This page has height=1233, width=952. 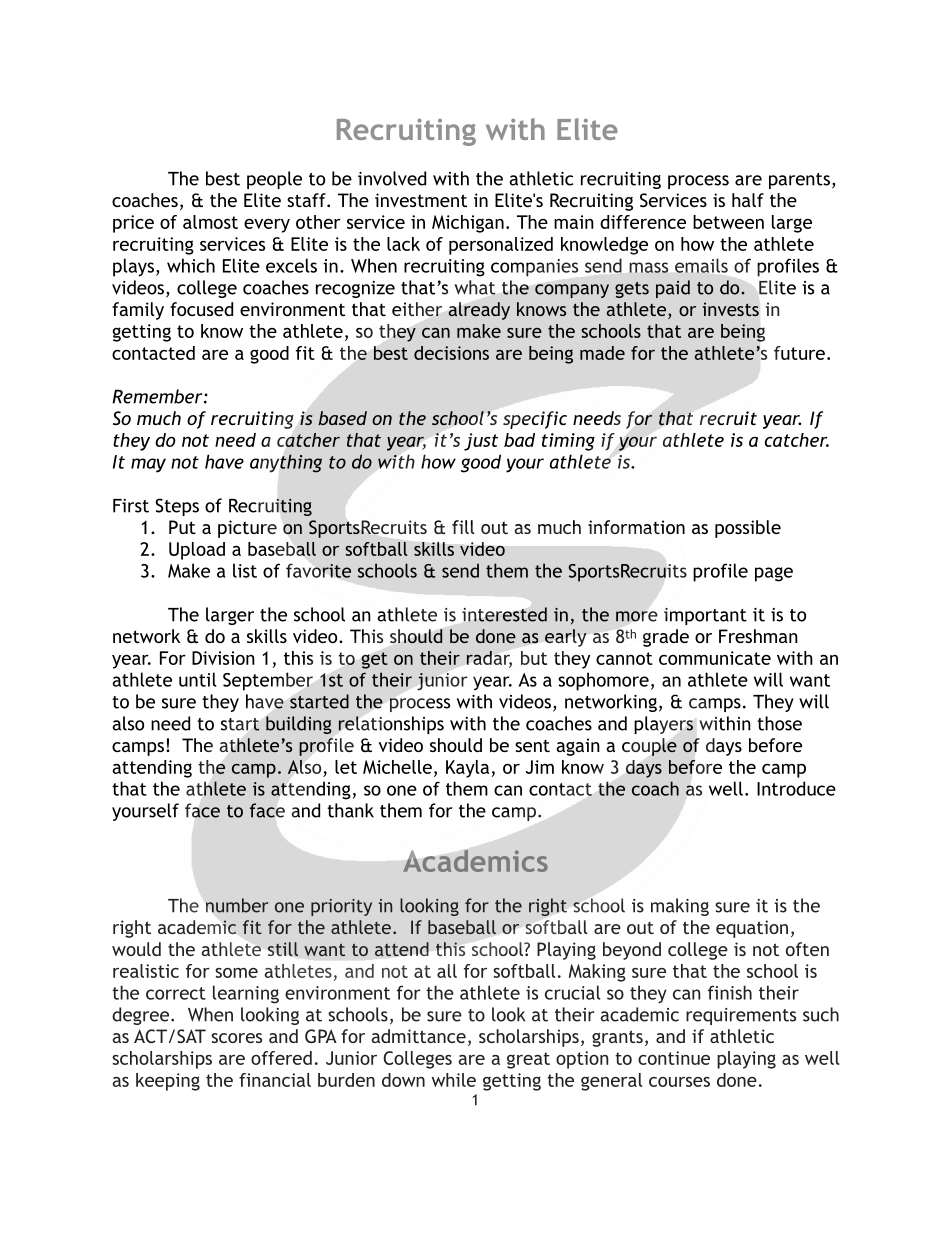 What do you see at coordinates (799, 353) in the page?
I see `future` at bounding box center [799, 353].
